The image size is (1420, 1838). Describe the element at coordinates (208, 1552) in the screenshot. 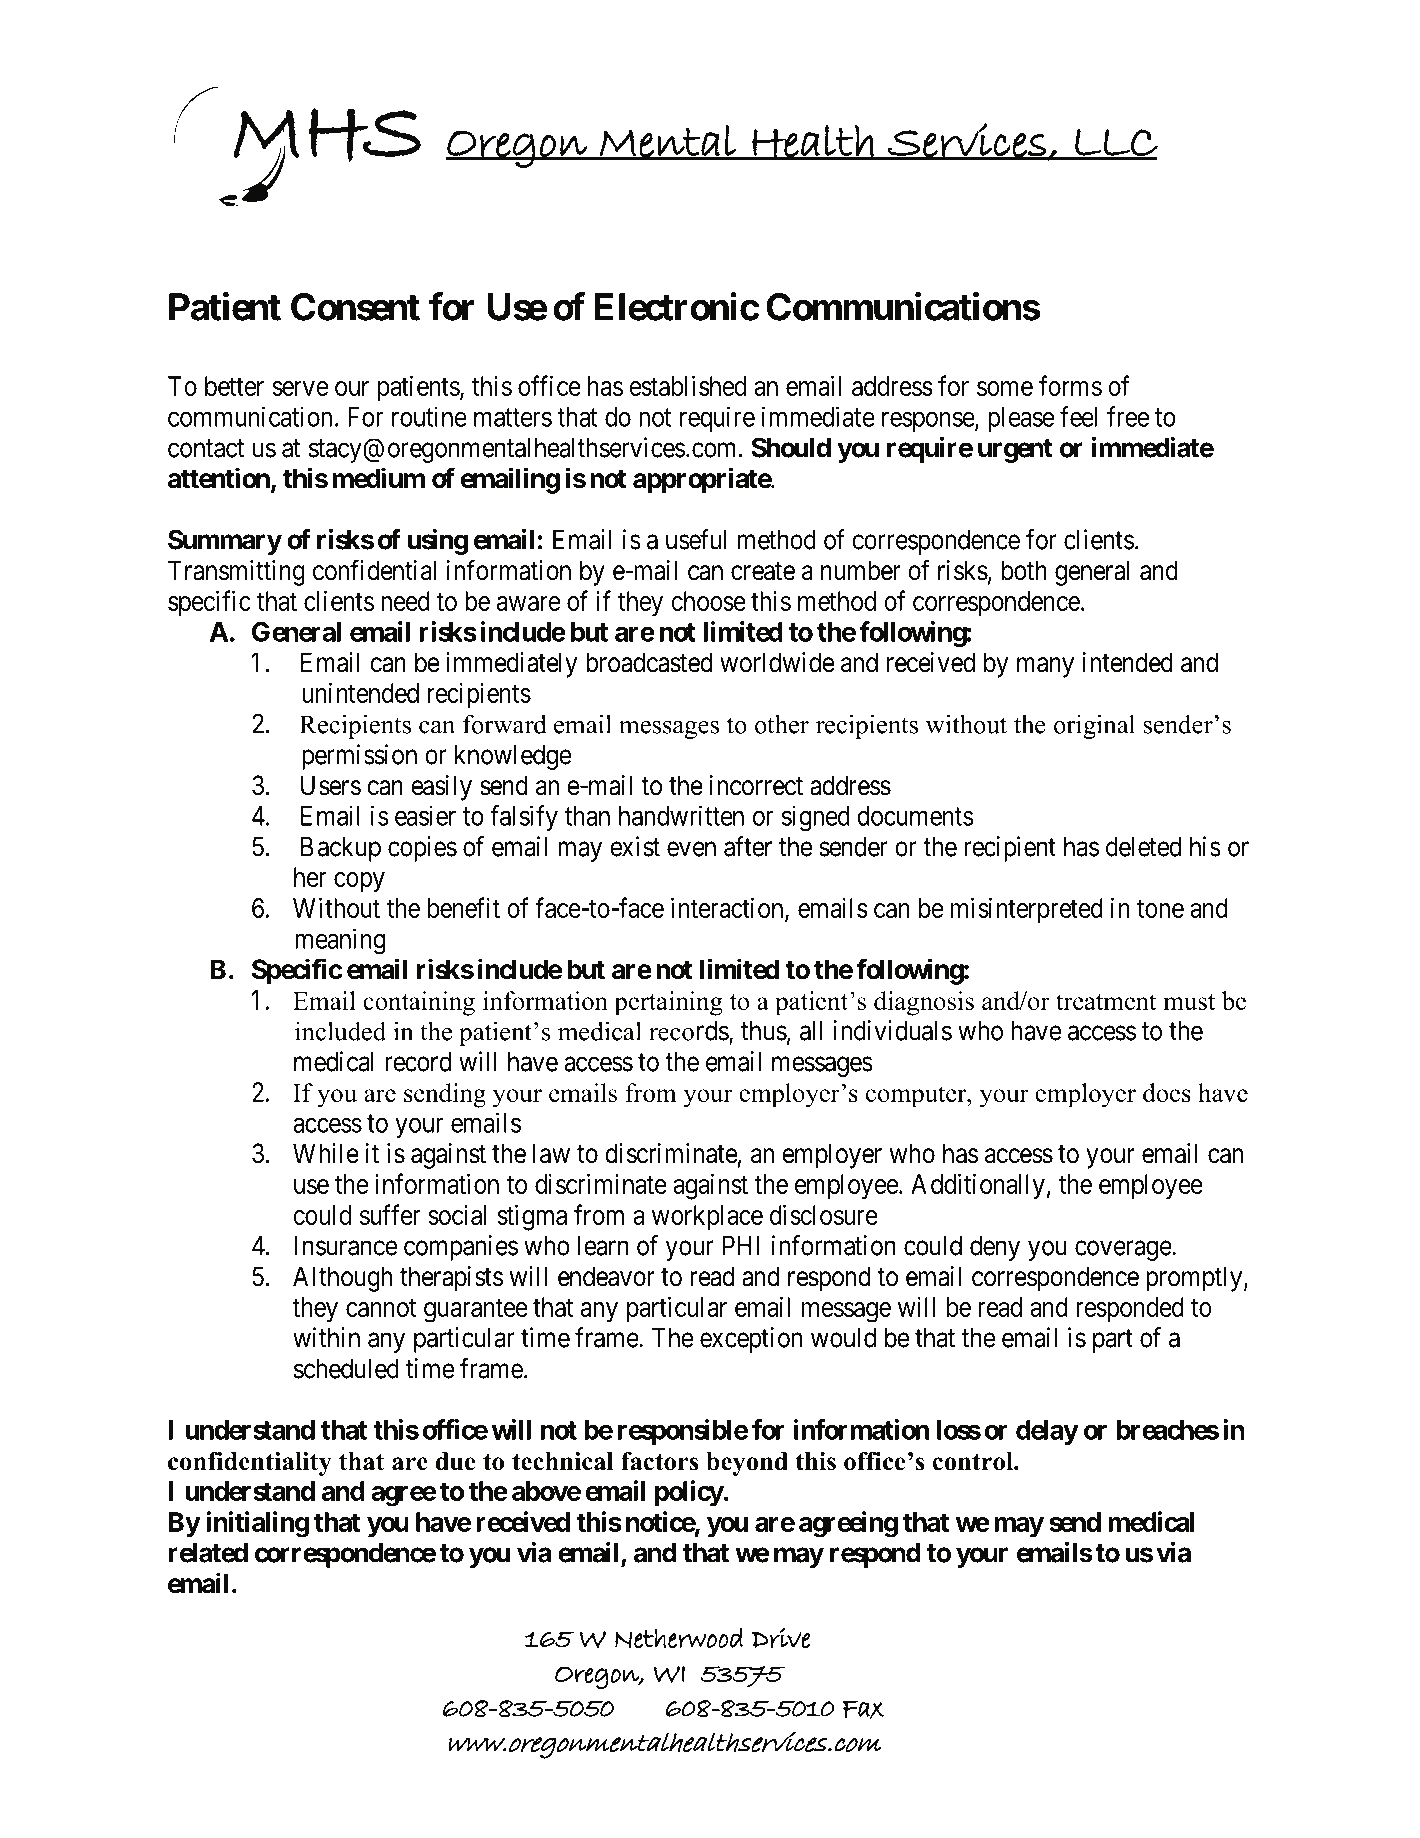

I see `related` at that location.
